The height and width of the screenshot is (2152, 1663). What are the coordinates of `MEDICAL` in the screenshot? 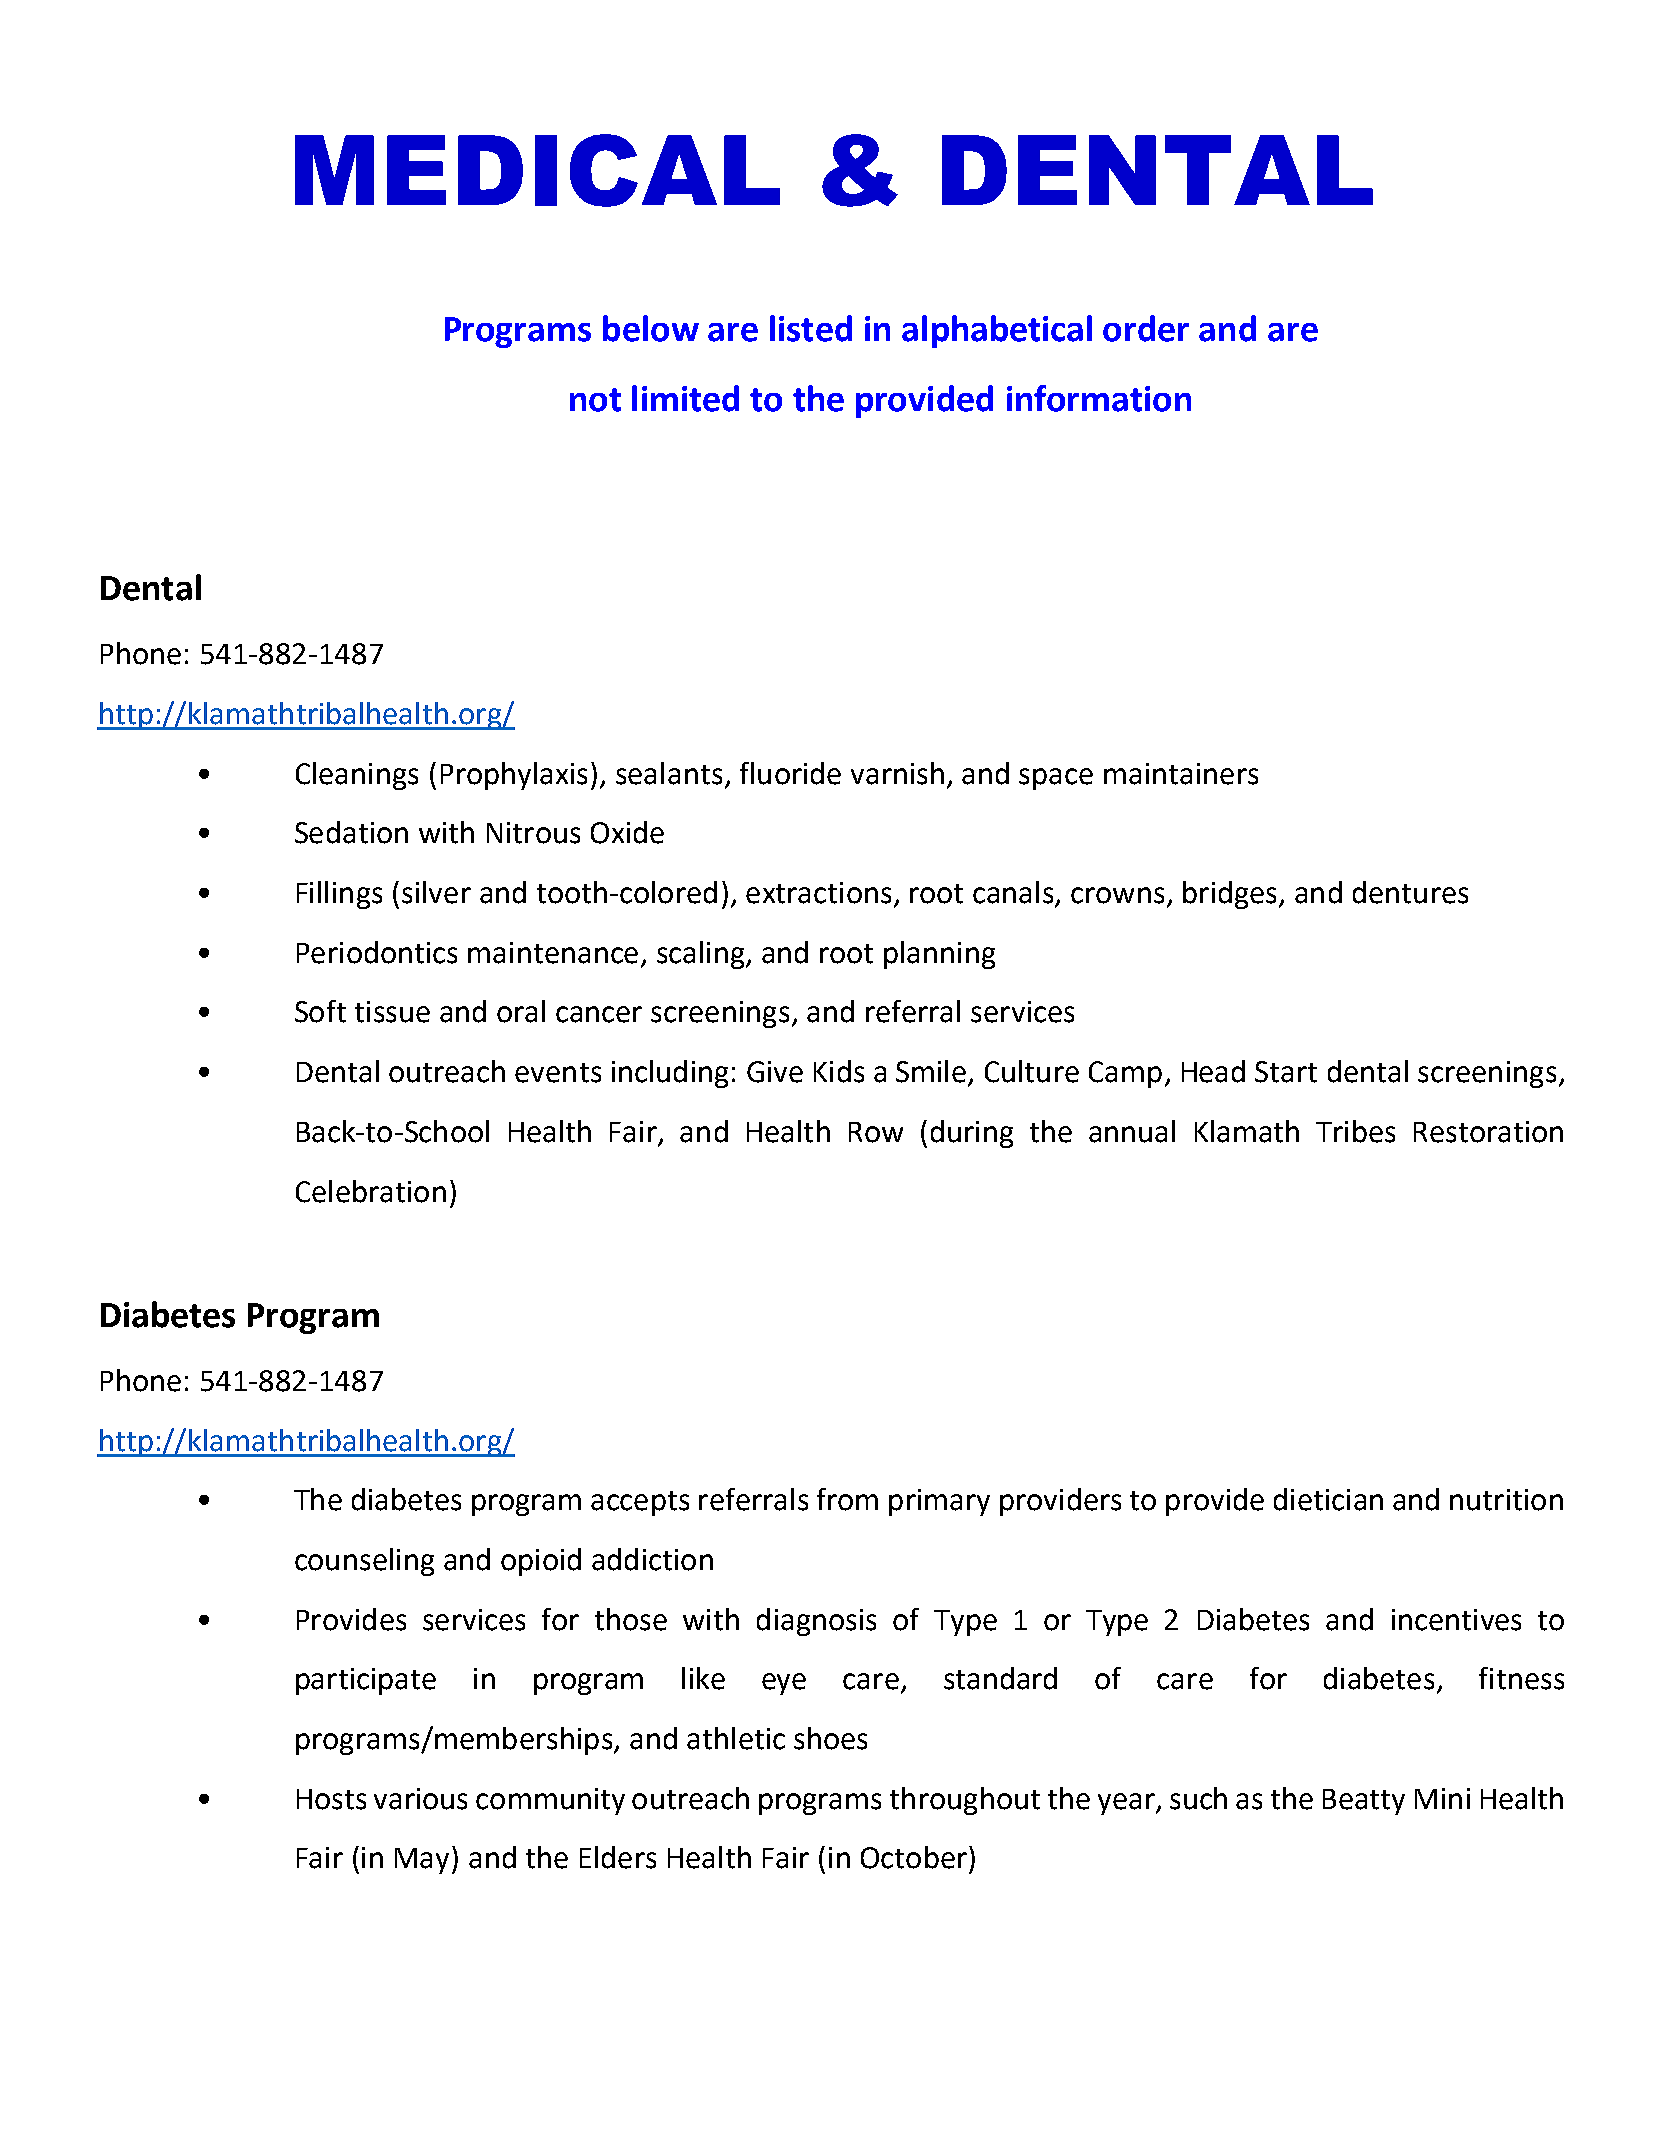 It's located at (537, 170).
